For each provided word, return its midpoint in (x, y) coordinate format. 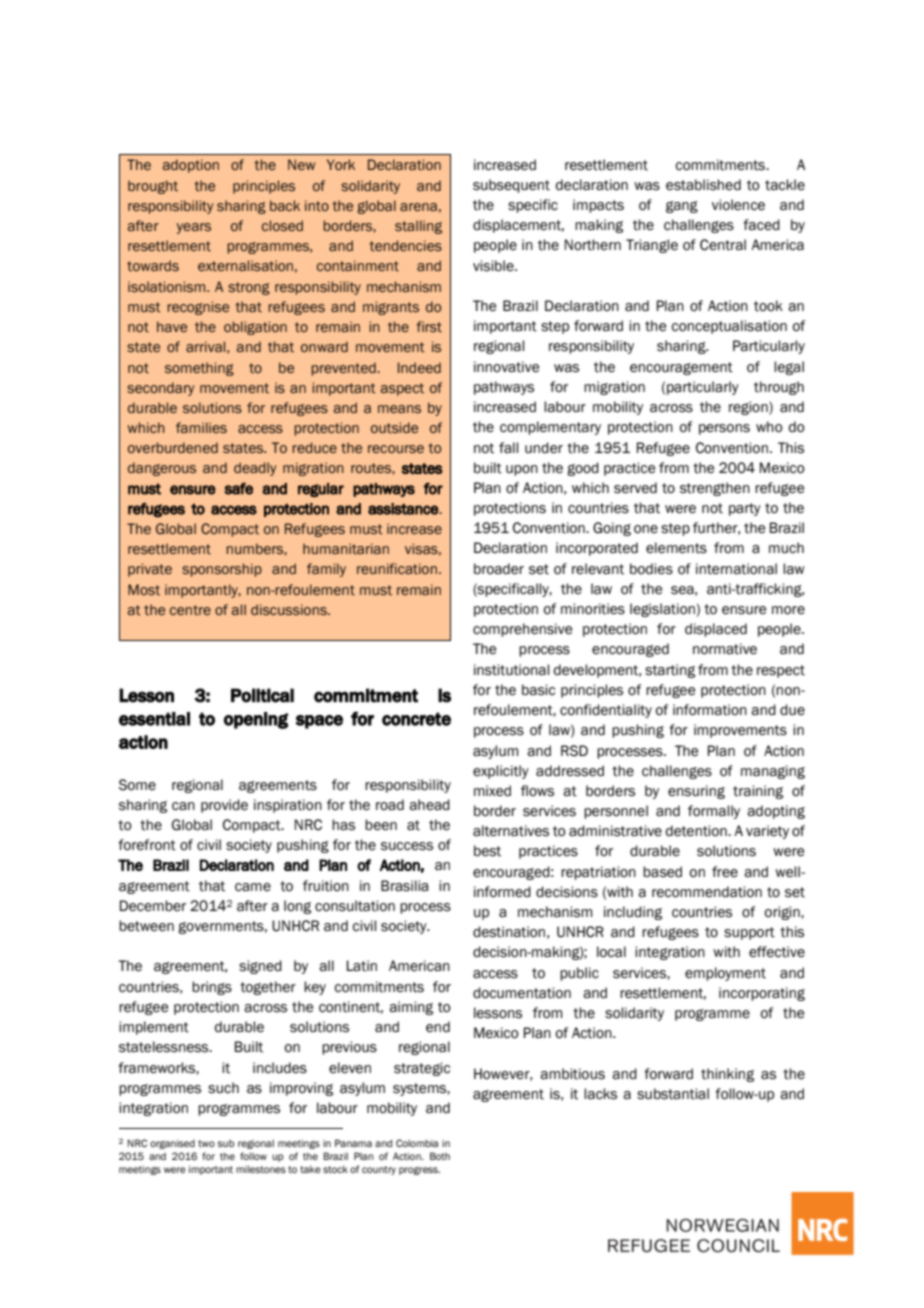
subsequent (511, 186)
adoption (191, 166)
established (703, 185)
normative (725, 649)
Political (262, 695)
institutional (511, 670)
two (206, 1143)
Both (440, 1156)
